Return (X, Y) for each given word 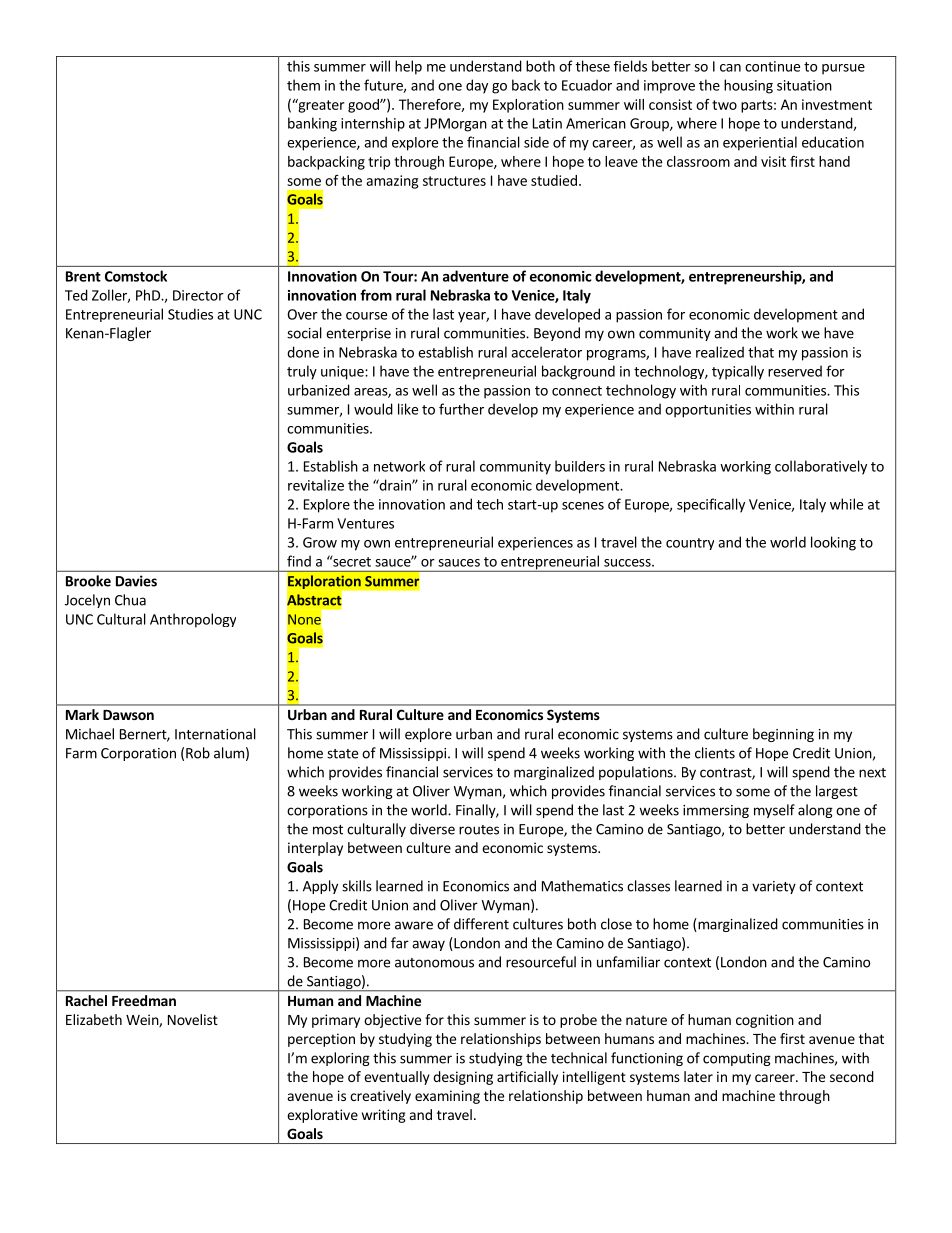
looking (833, 543)
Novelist (193, 1019)
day (477, 86)
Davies (136, 581)
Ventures (365, 523)
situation (804, 85)
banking (312, 124)
